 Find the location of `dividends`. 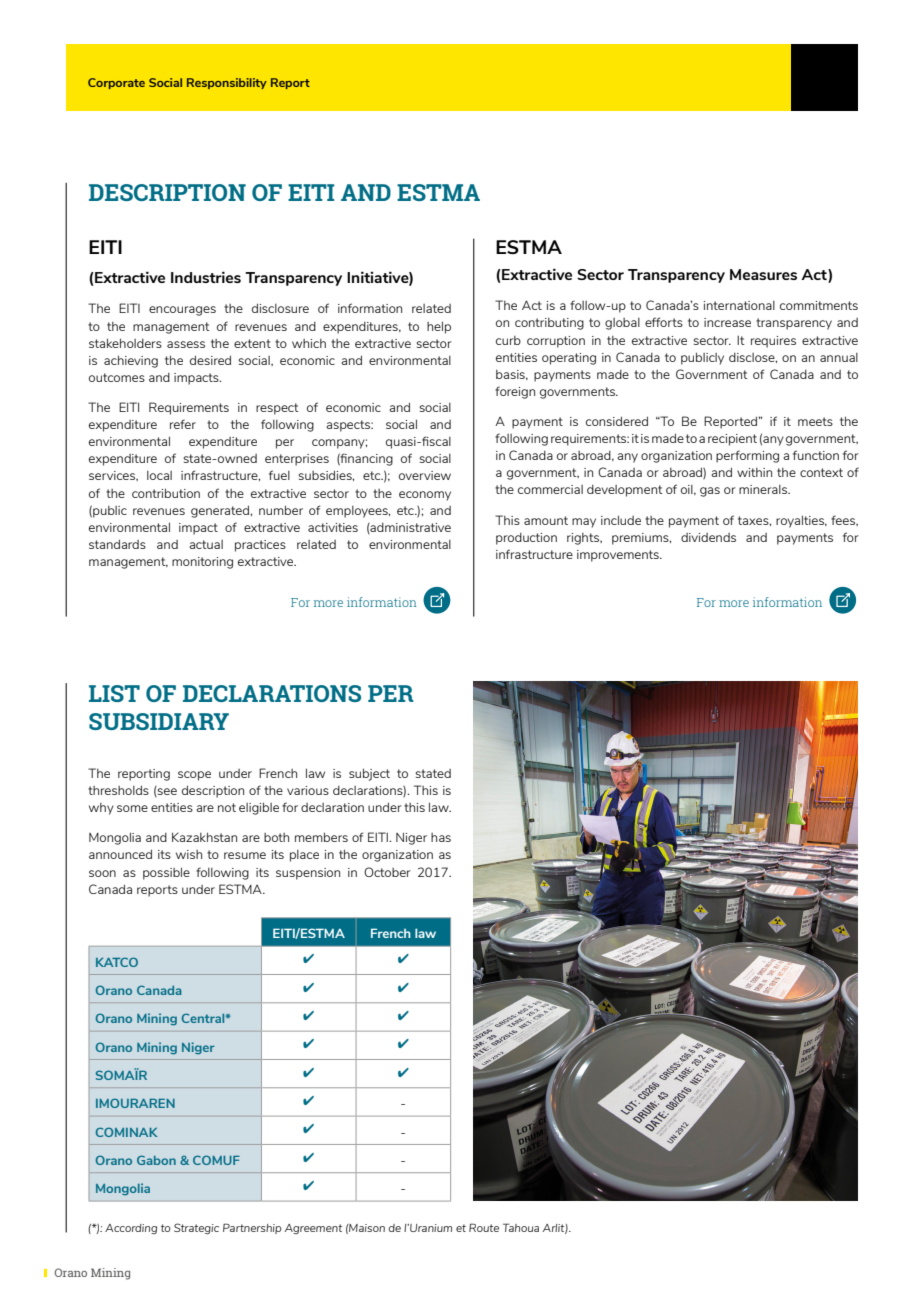

dividends is located at coordinates (708, 537).
